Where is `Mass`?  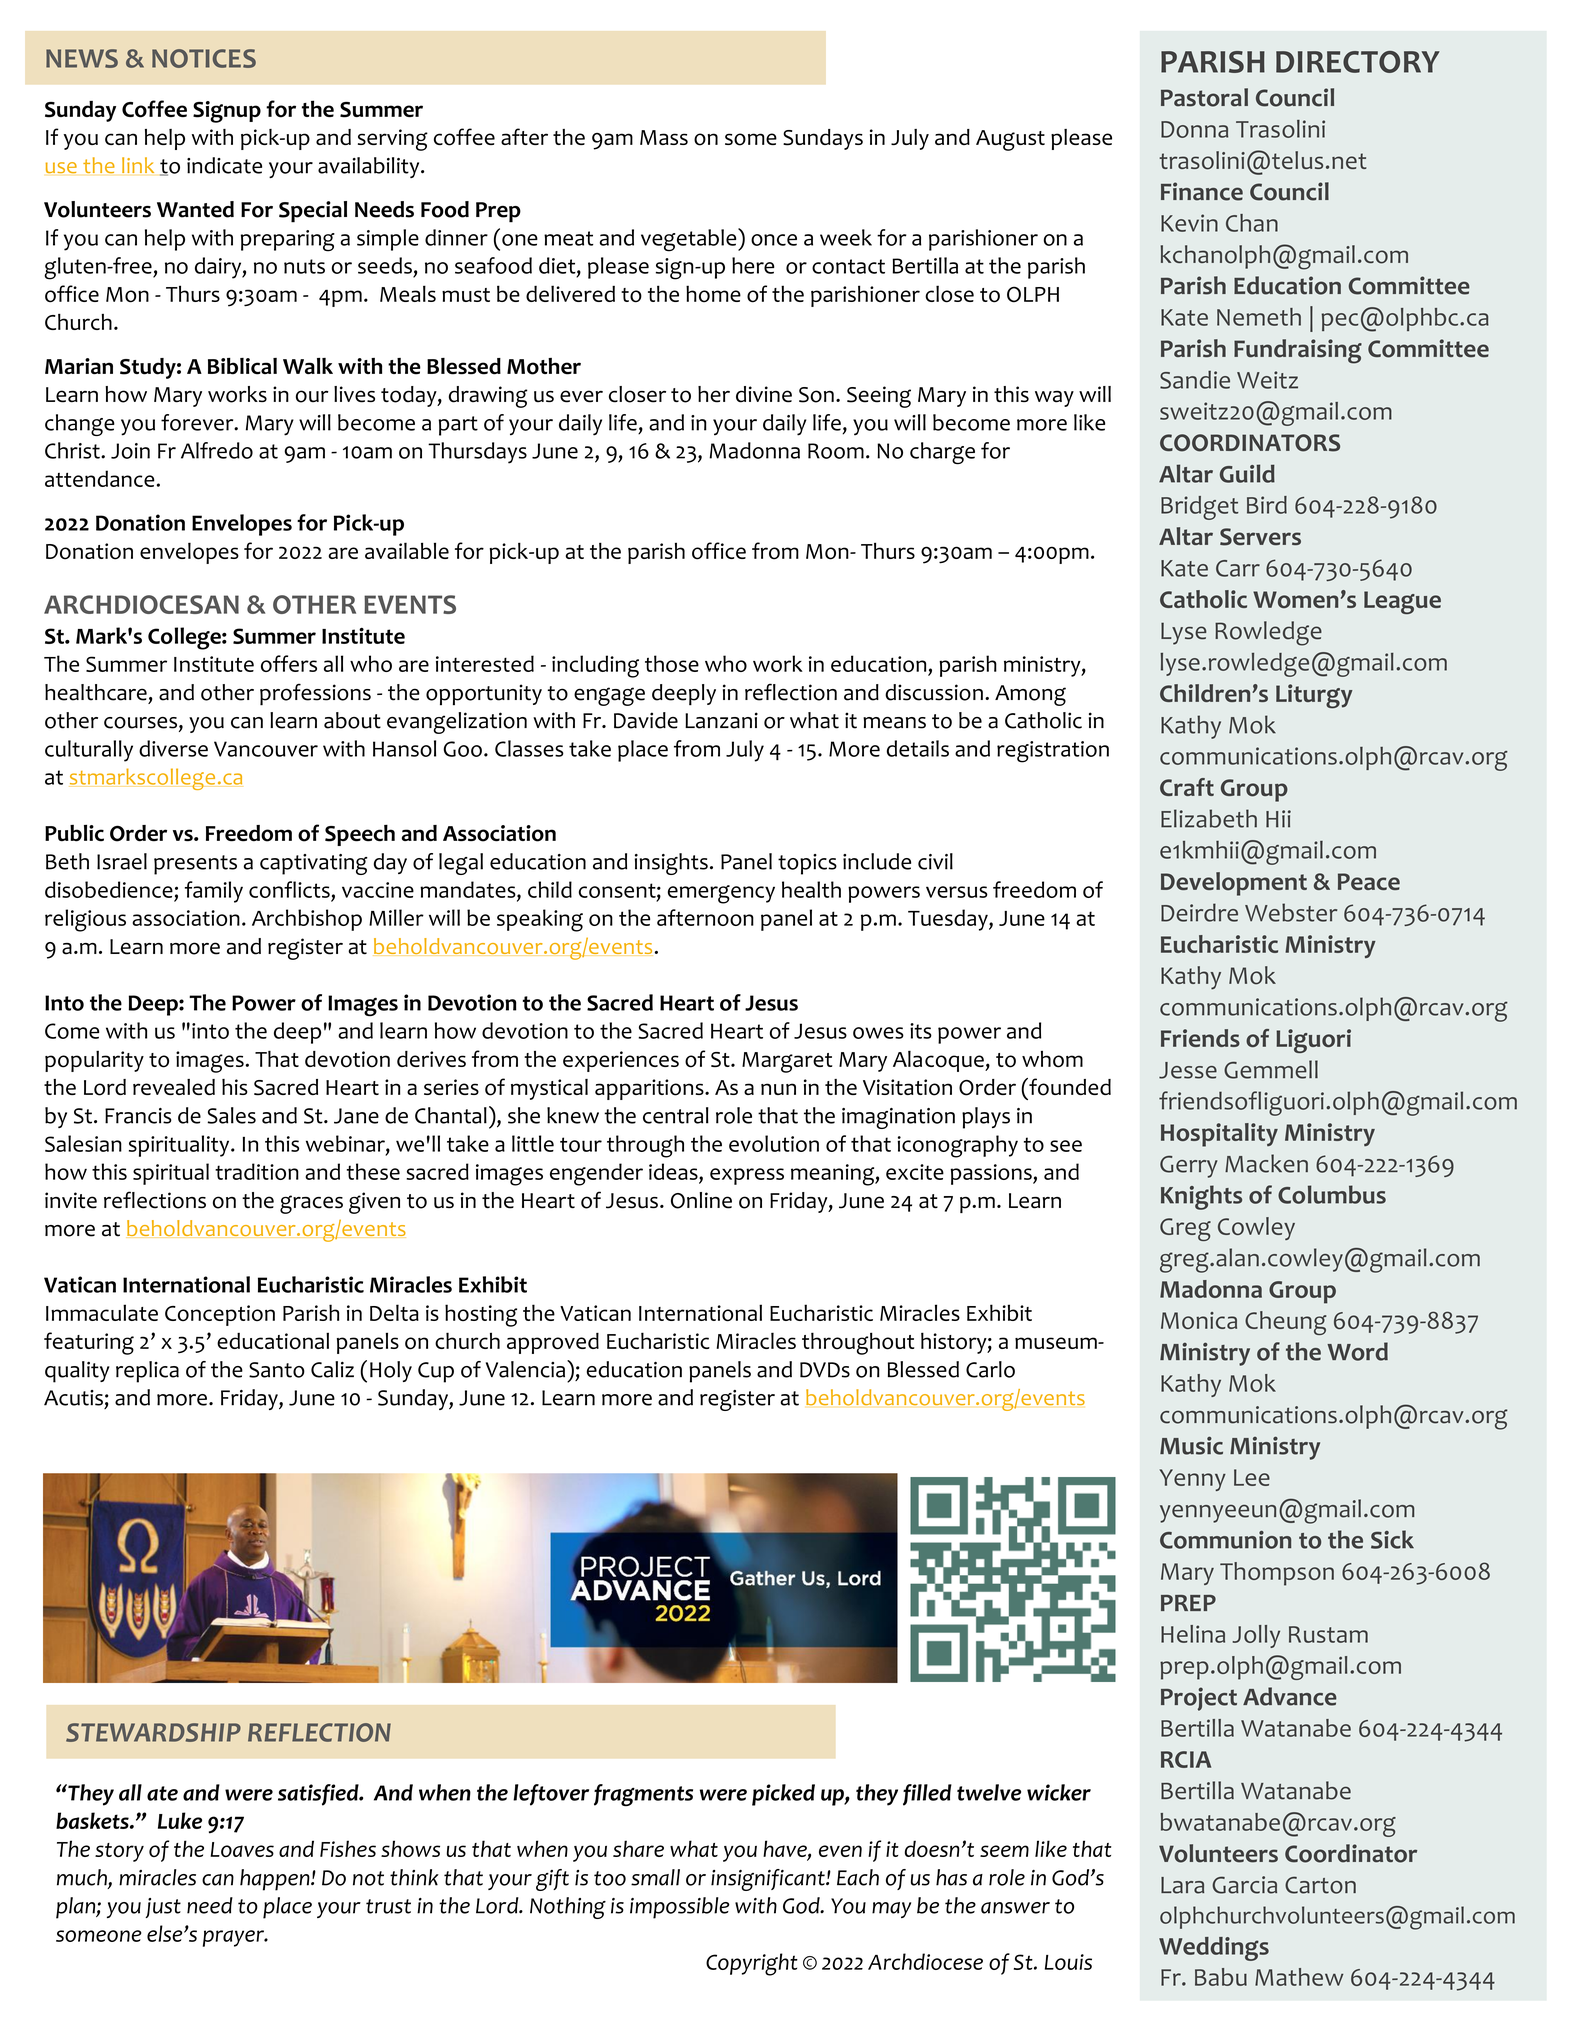
Mass is located at coordinates (664, 137).
